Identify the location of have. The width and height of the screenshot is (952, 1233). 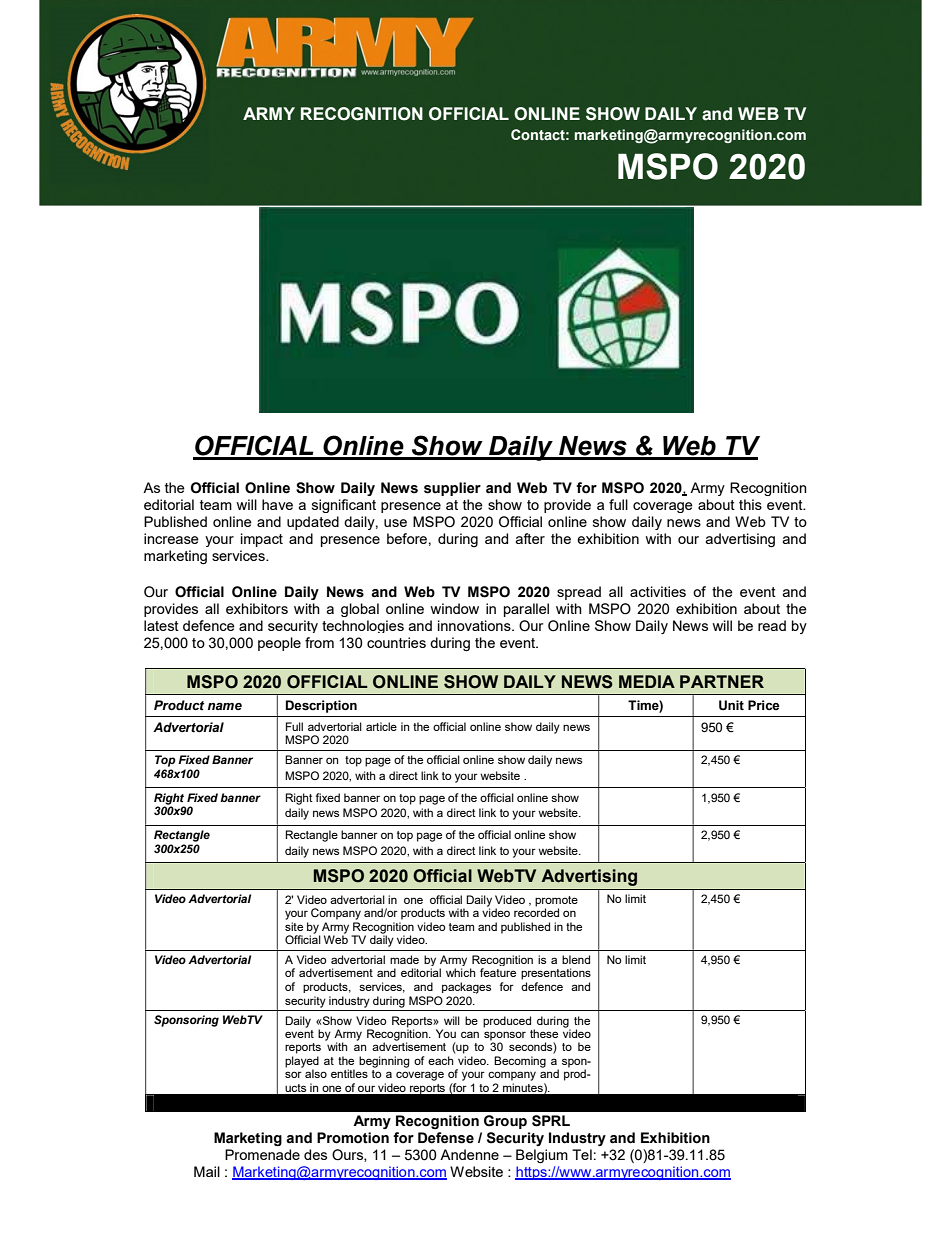
(277, 504).
